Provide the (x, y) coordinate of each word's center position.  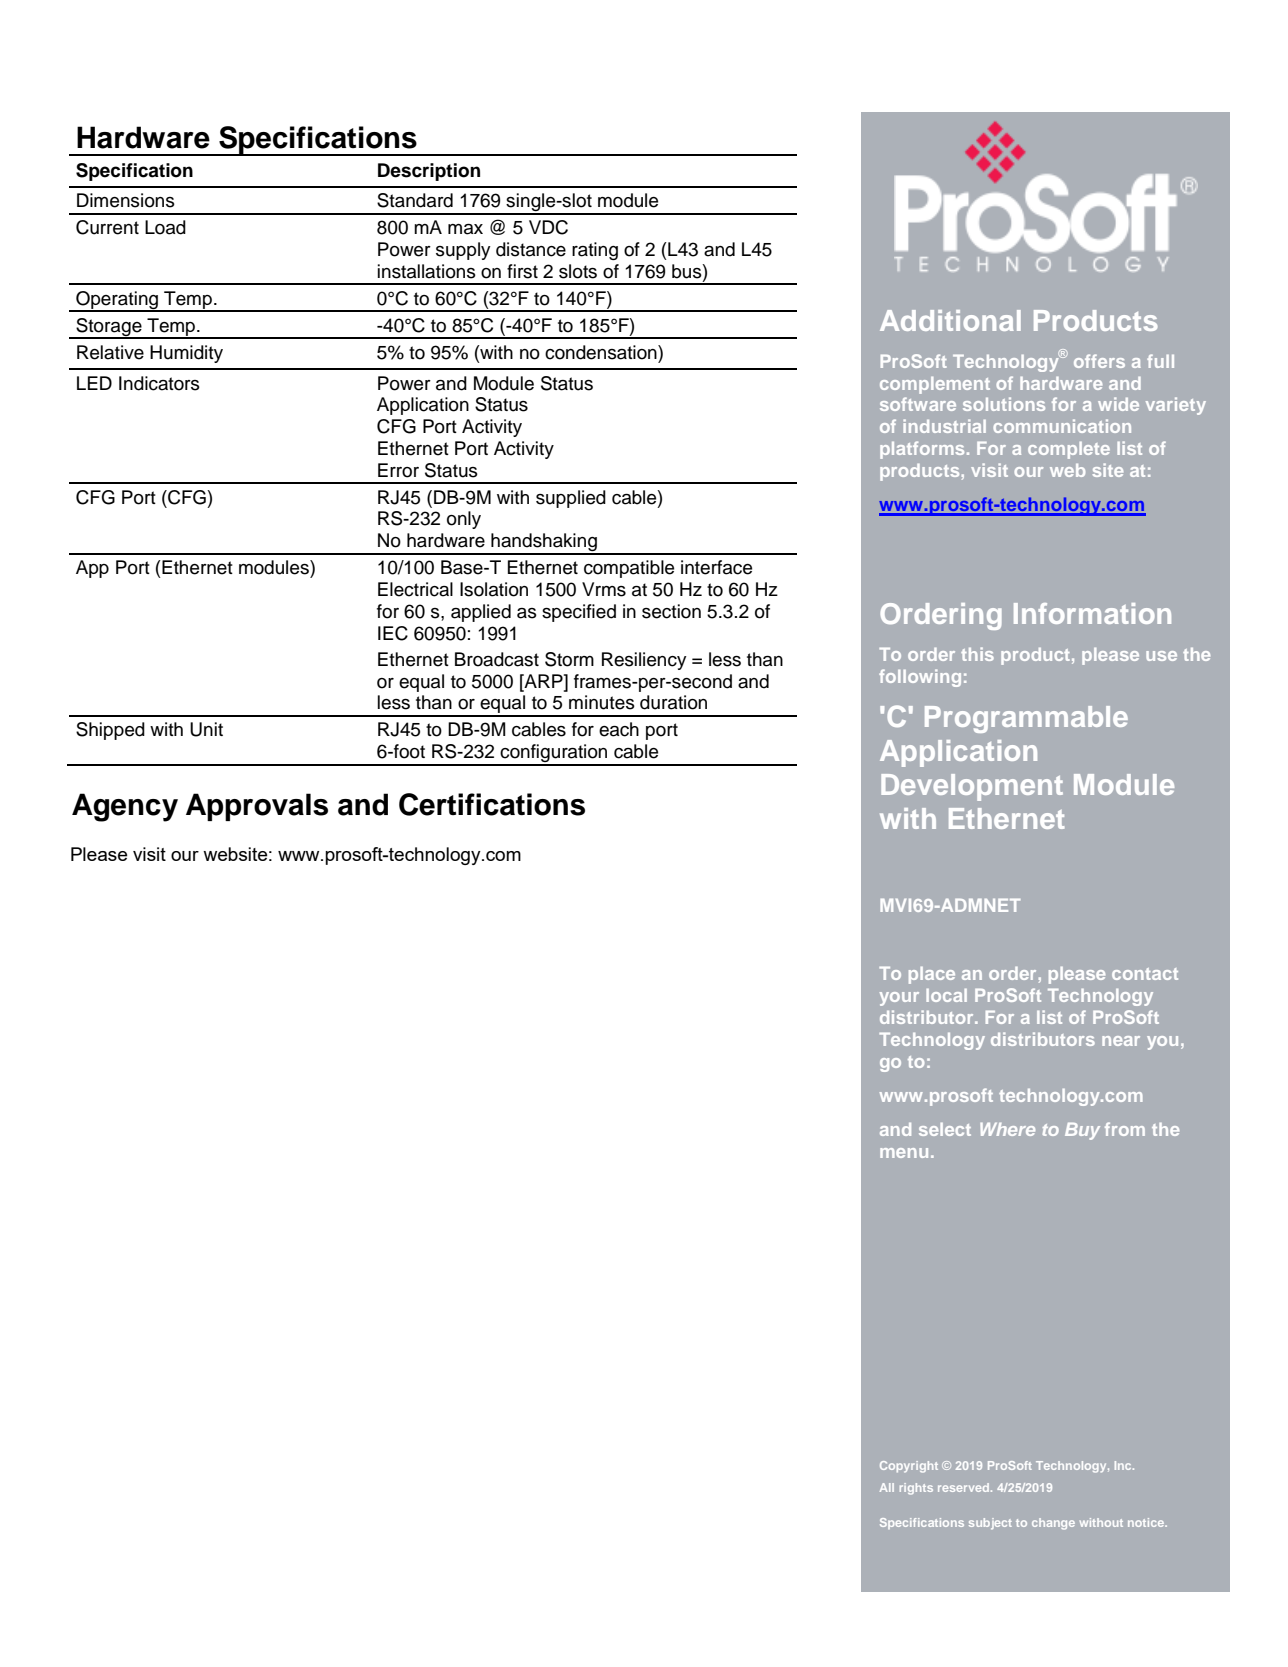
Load (165, 227)
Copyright (909, 1467)
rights (916, 1489)
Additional (950, 320)
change (1053, 1524)
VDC (548, 227)
